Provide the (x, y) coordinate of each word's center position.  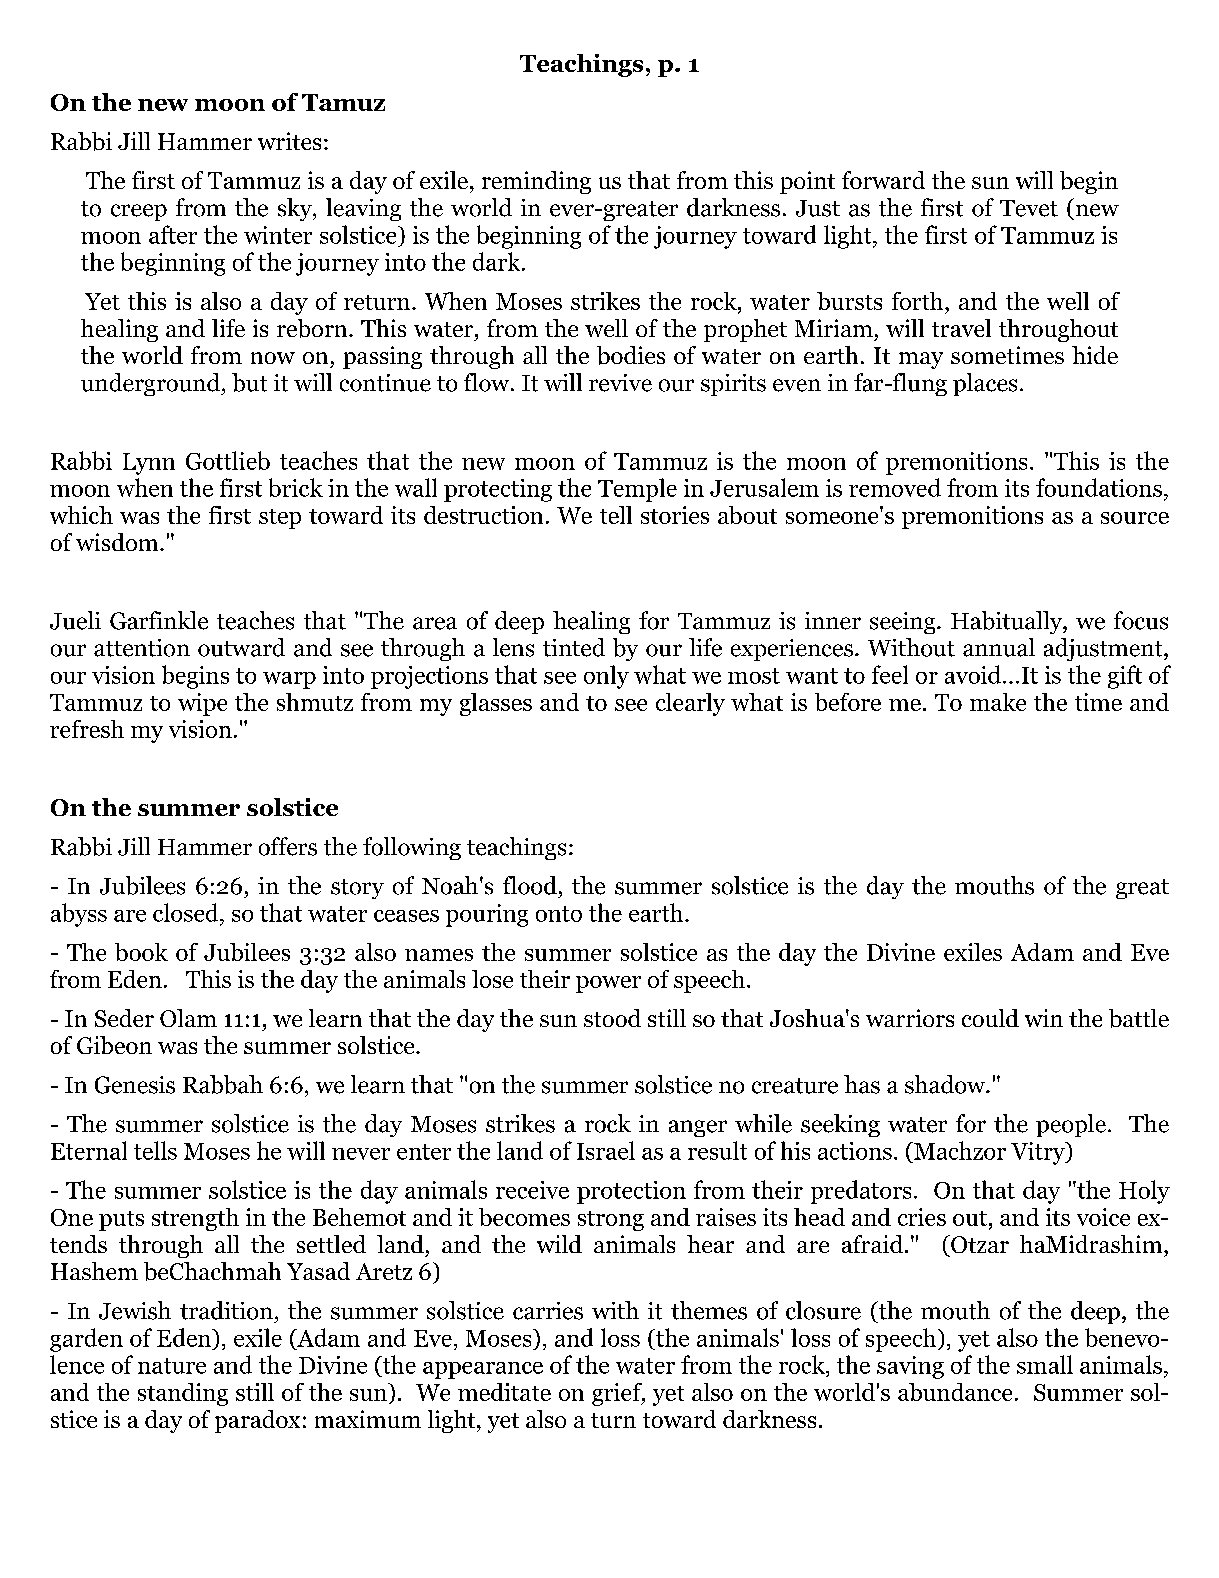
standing (183, 1394)
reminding (536, 182)
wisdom (118, 542)
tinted (574, 647)
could (990, 1018)
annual (999, 647)
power (608, 984)
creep (139, 212)
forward (883, 180)
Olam (188, 1018)
